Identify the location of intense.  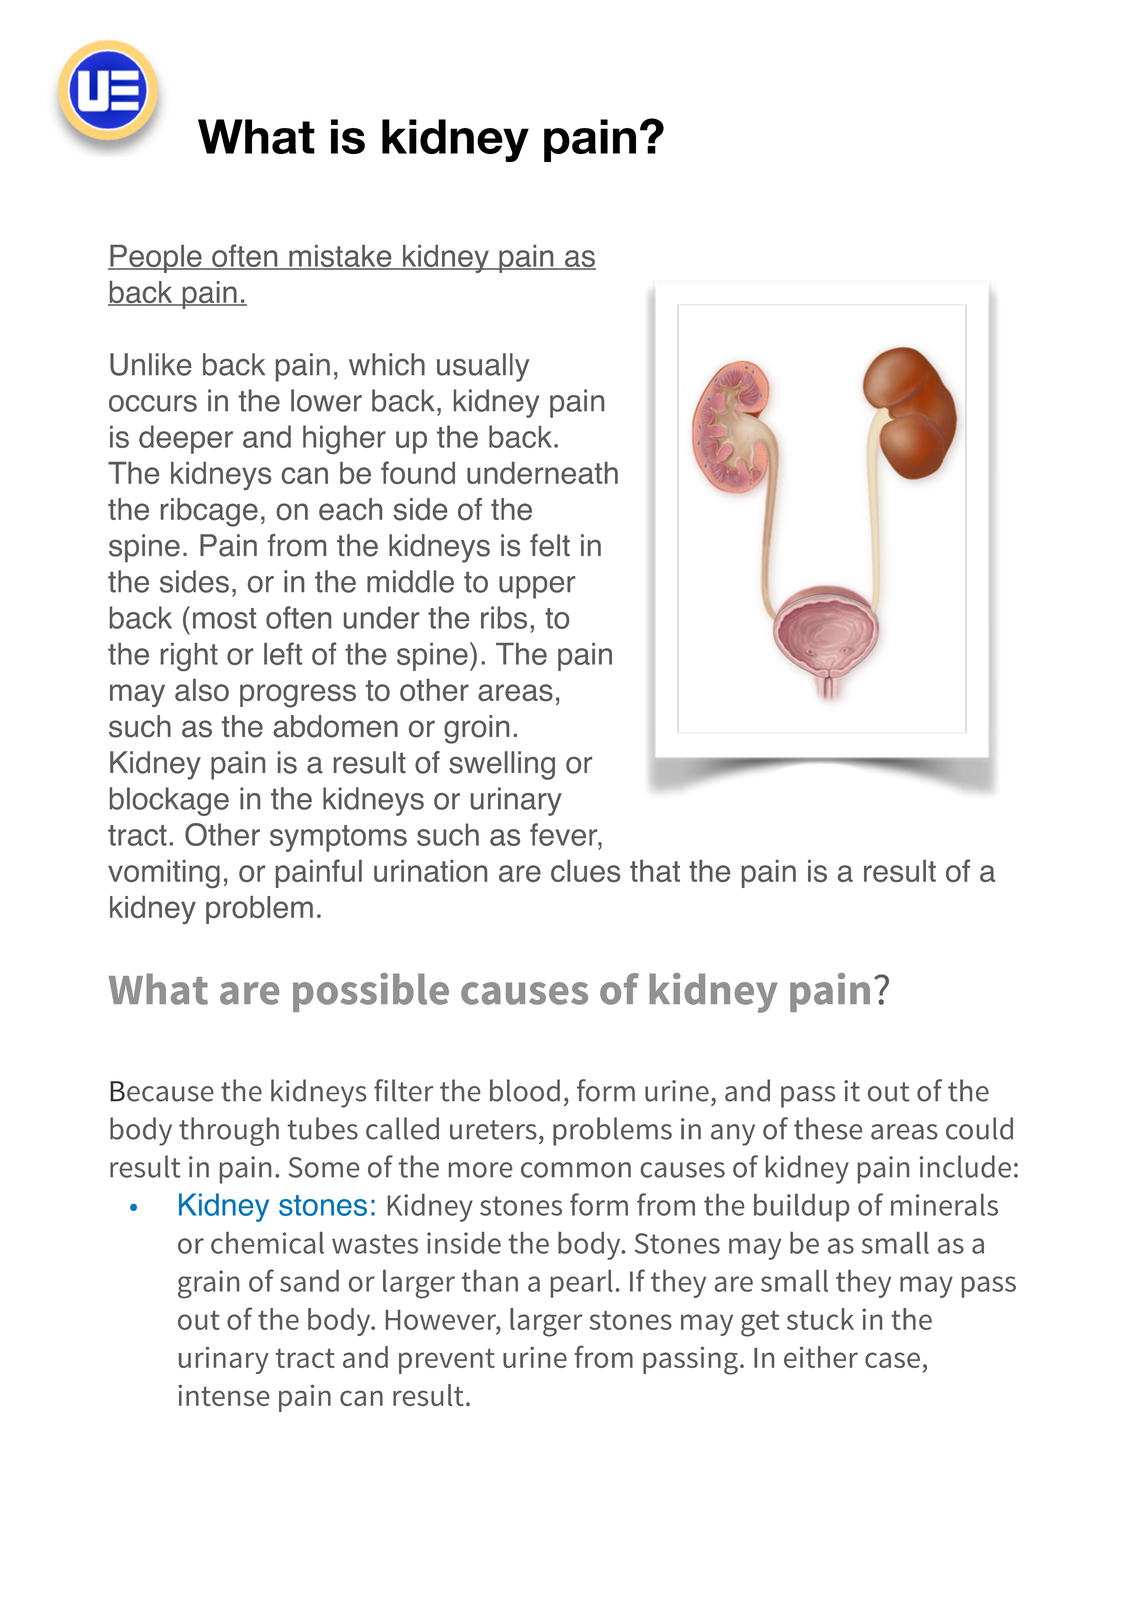
(223, 1395).
